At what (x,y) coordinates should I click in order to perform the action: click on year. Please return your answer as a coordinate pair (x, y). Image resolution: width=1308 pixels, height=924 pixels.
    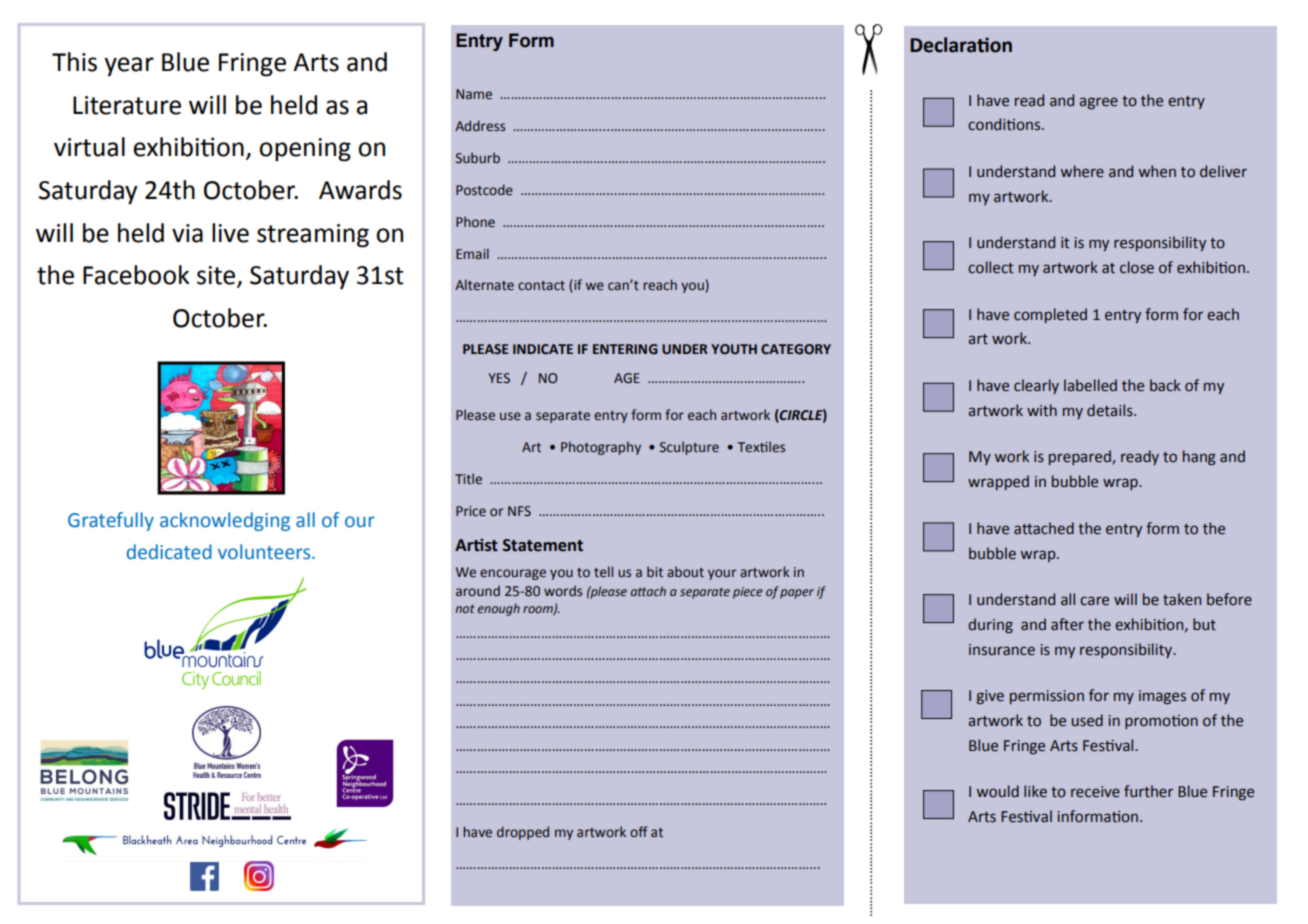
    Looking at the image, I should click on (129, 67).
